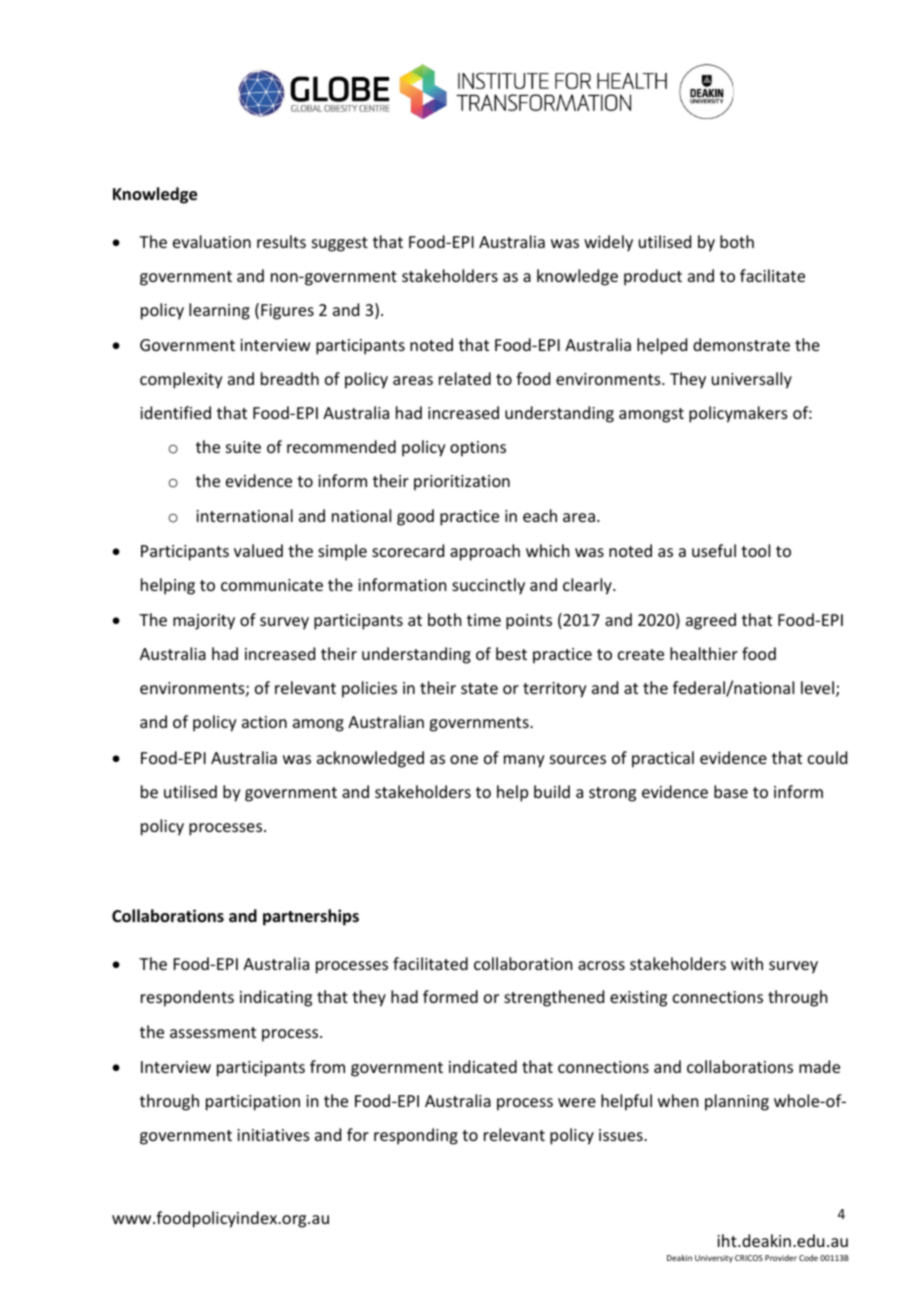 This document has height=1308, width=924. What do you see at coordinates (253, 1103) in the document?
I see `participation` at bounding box center [253, 1103].
